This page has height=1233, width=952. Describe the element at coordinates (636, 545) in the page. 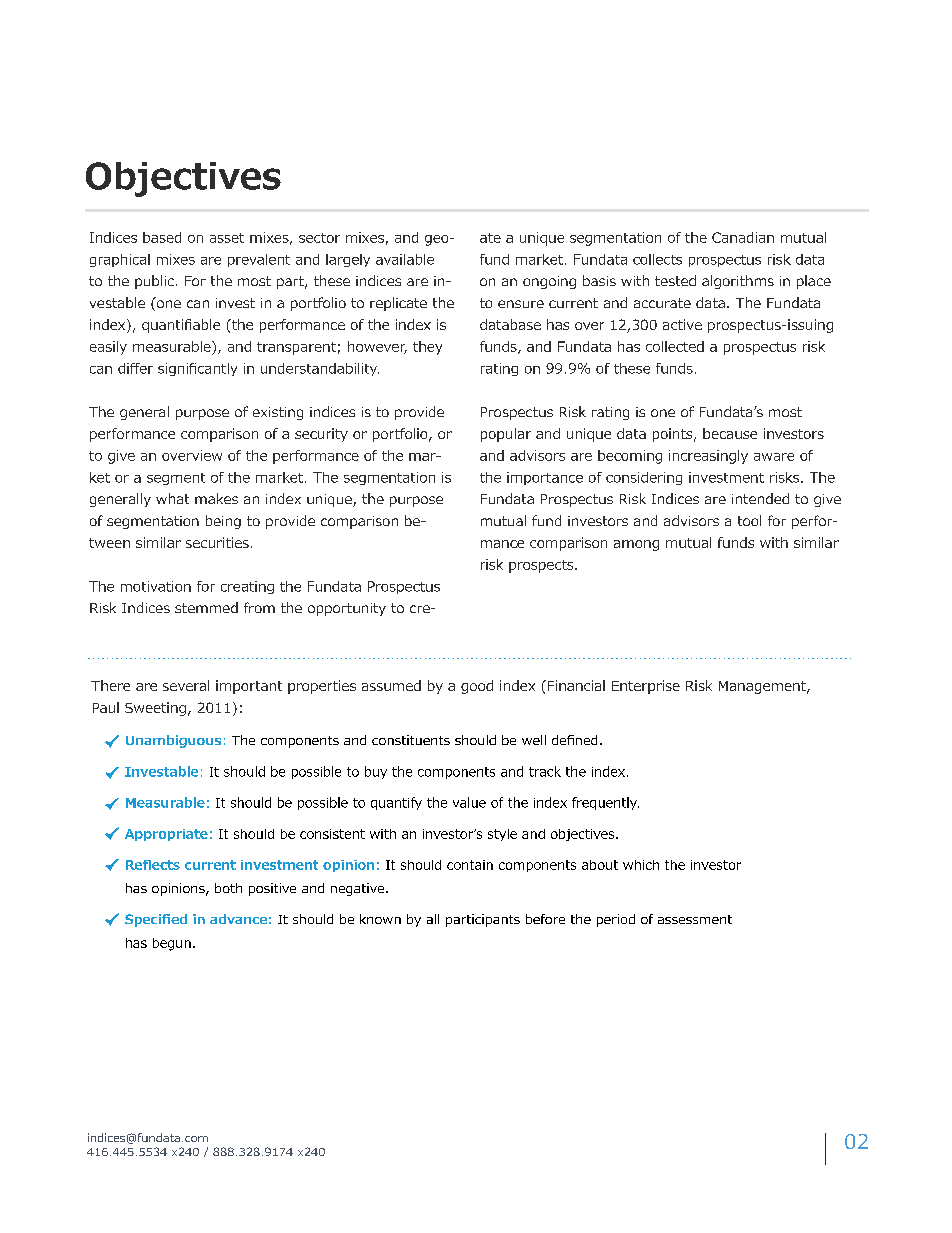

I see `among` at that location.
